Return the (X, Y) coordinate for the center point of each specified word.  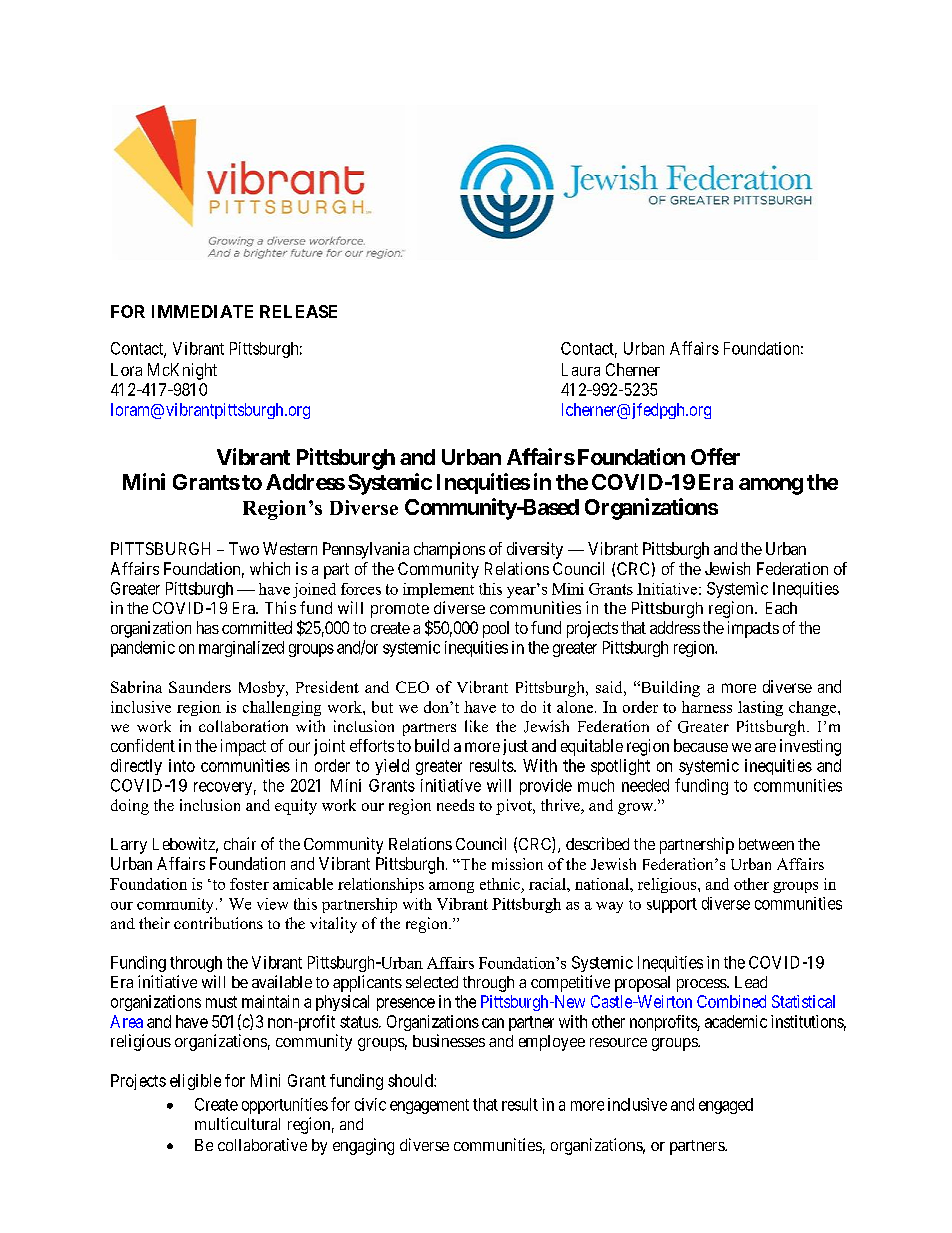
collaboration (243, 726)
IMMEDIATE (202, 311)
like (476, 726)
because (701, 745)
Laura (581, 369)
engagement (429, 1106)
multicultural (237, 1123)
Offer (715, 456)
